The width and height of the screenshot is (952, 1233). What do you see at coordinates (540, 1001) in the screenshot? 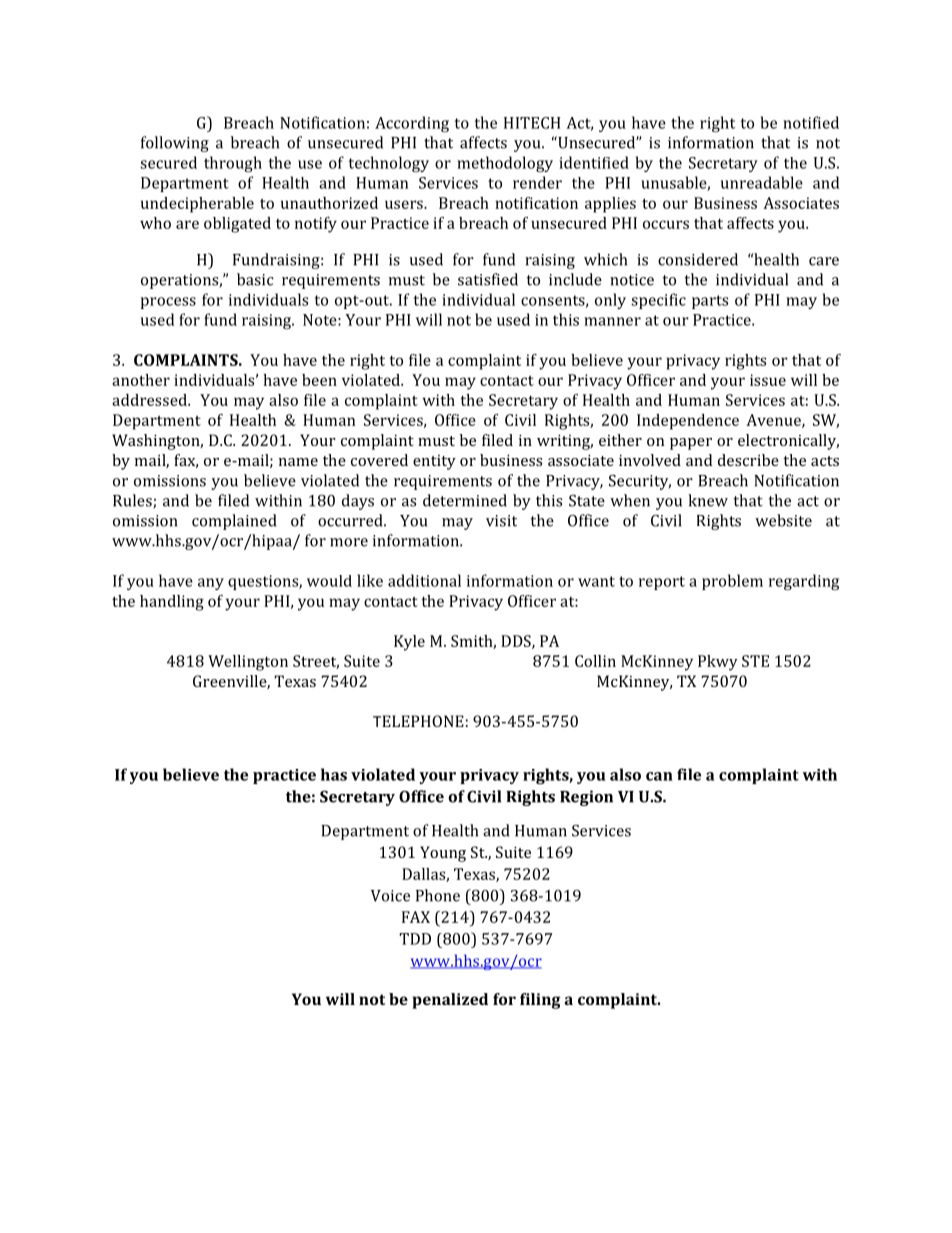
I see `filing` at bounding box center [540, 1001].
